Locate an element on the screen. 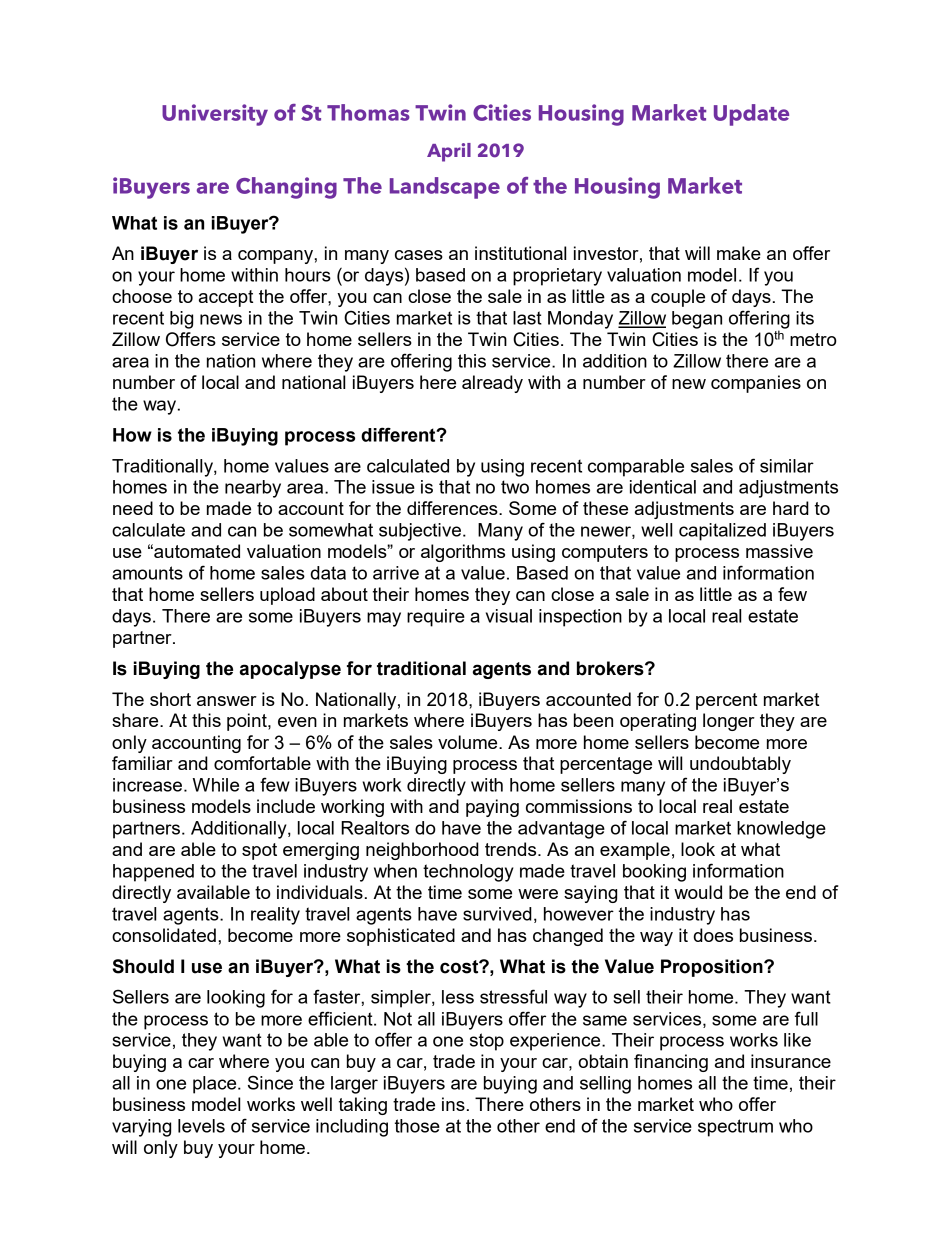  April is located at coordinates (449, 152).
